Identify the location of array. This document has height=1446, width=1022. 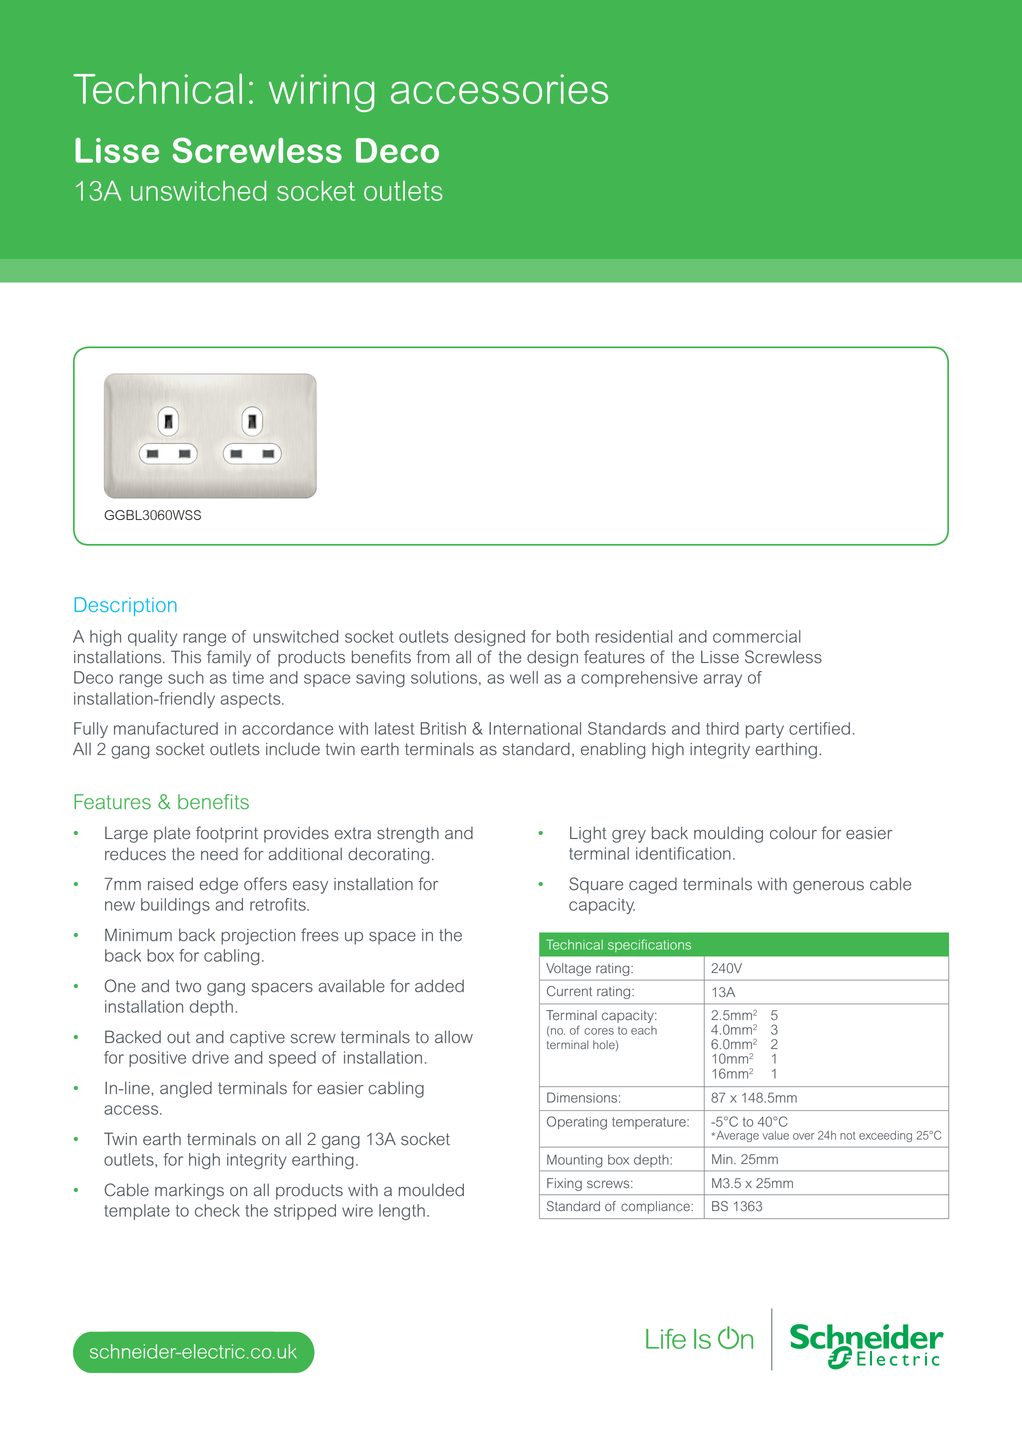
(723, 680).
